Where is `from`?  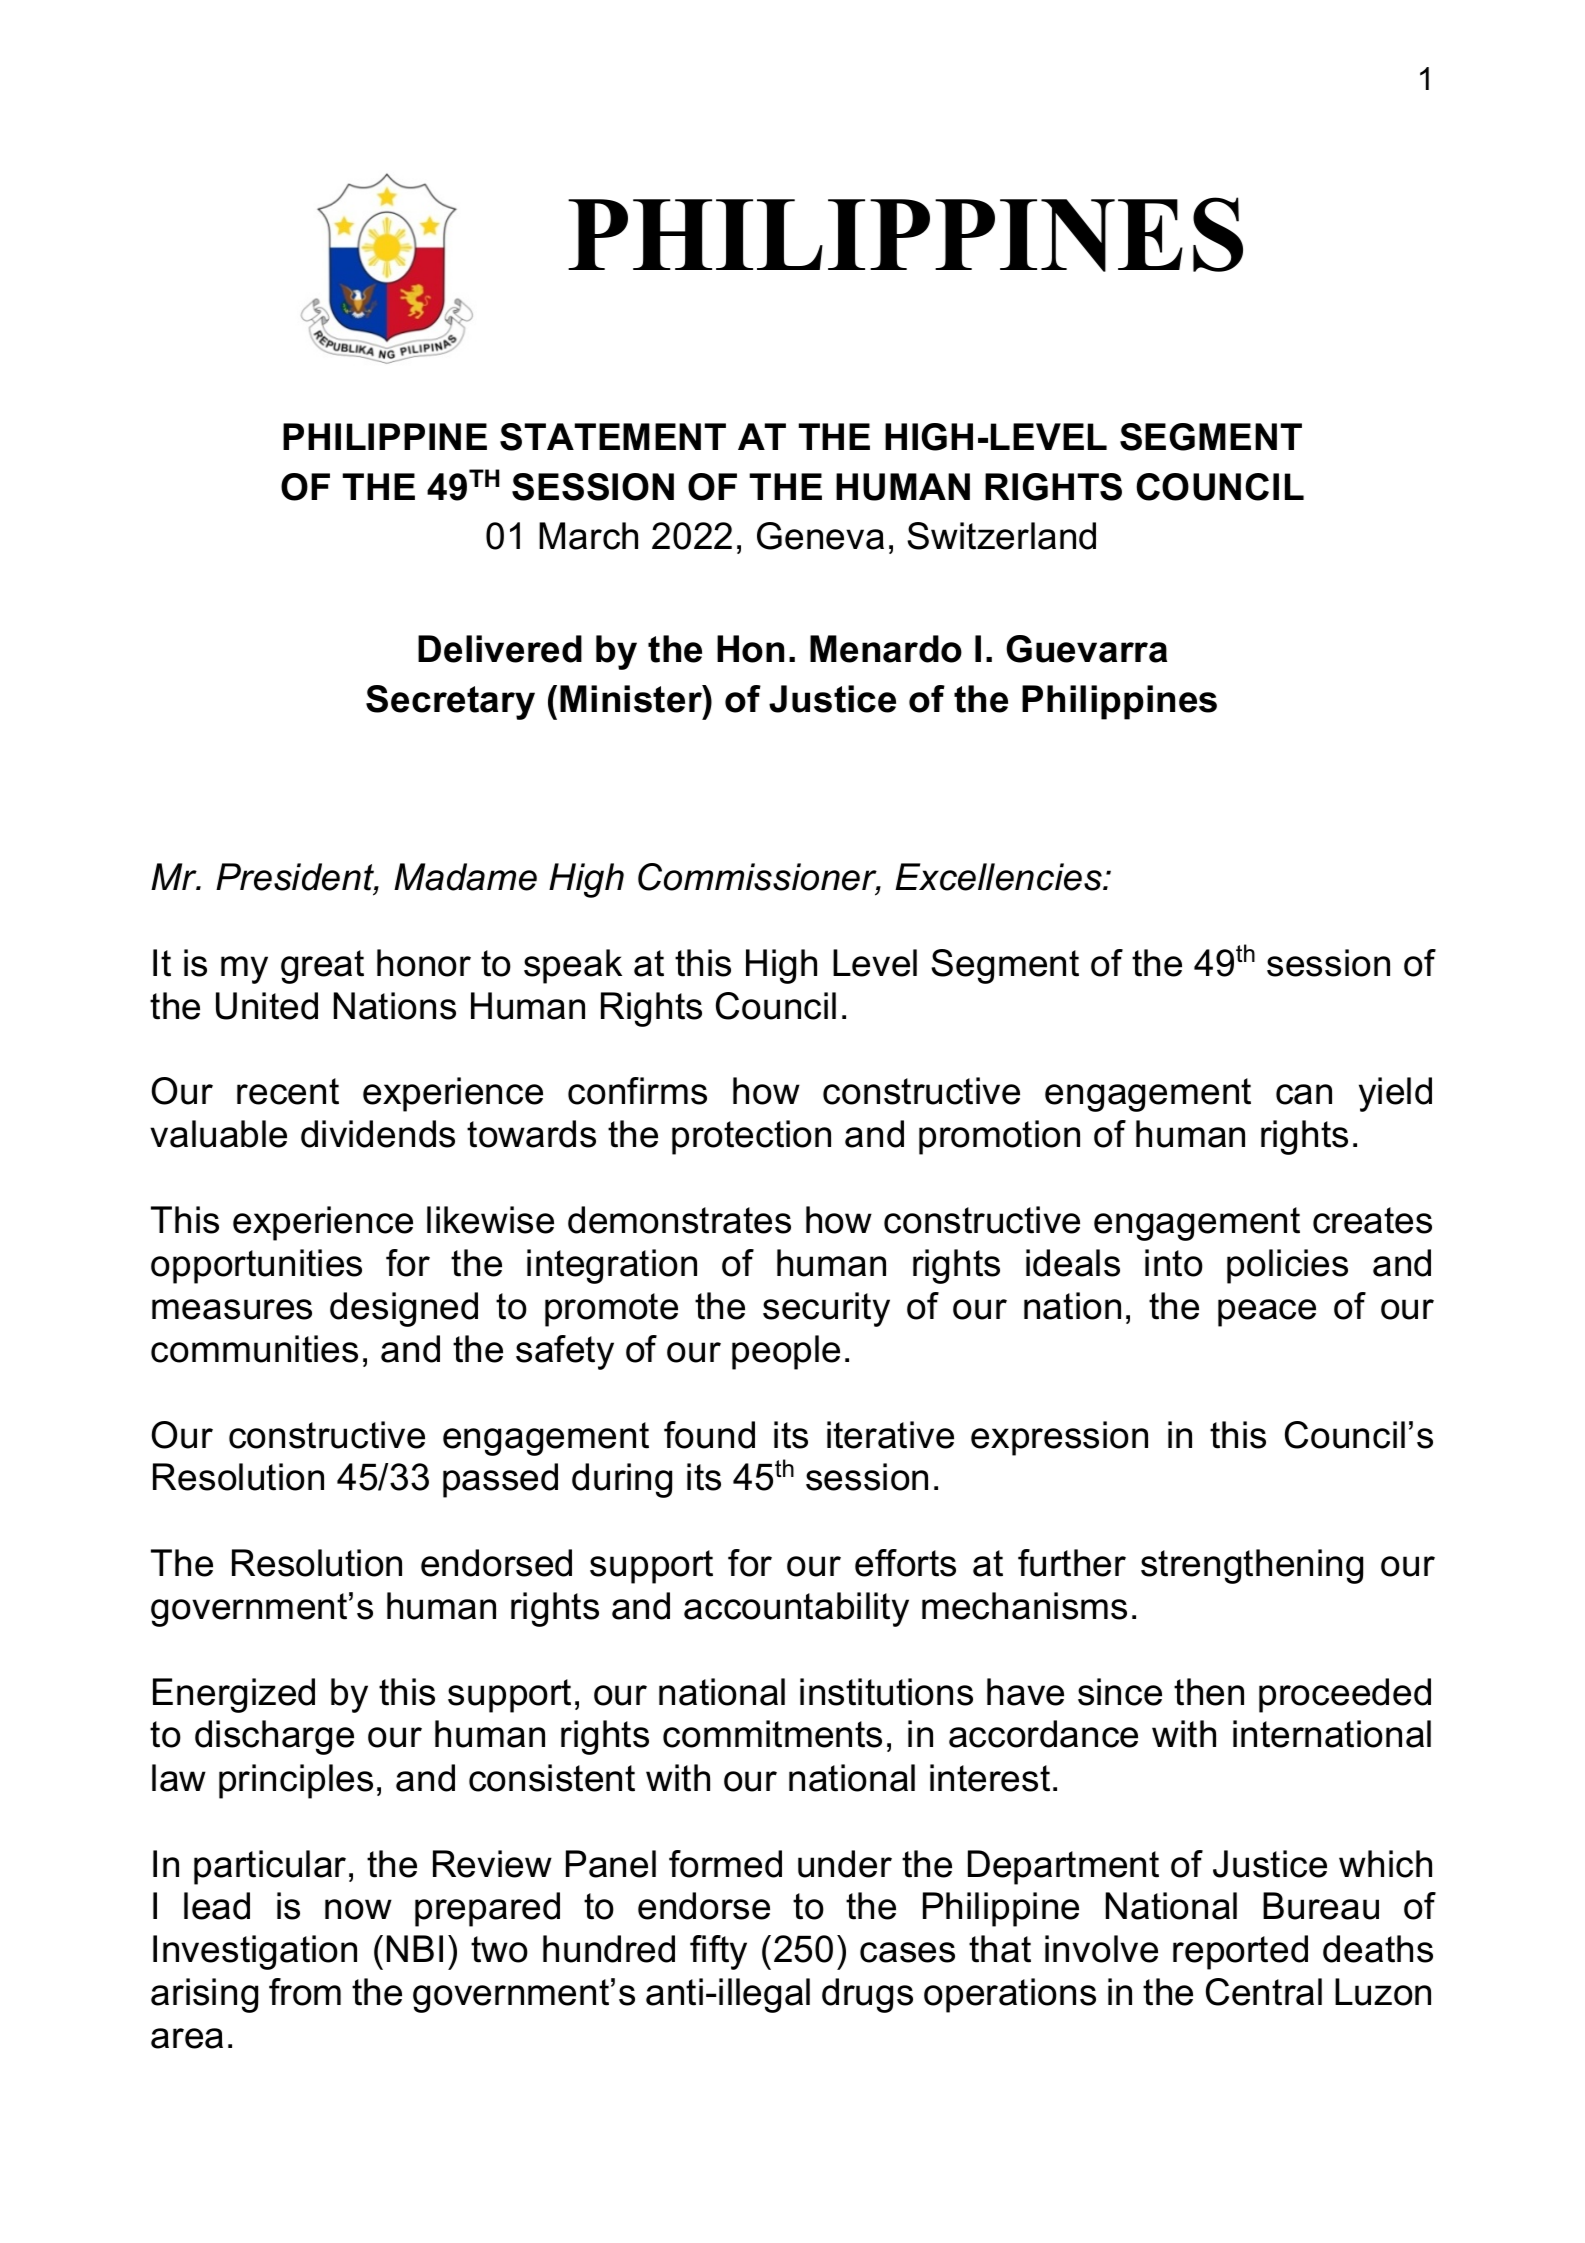
from is located at coordinates (305, 1992).
